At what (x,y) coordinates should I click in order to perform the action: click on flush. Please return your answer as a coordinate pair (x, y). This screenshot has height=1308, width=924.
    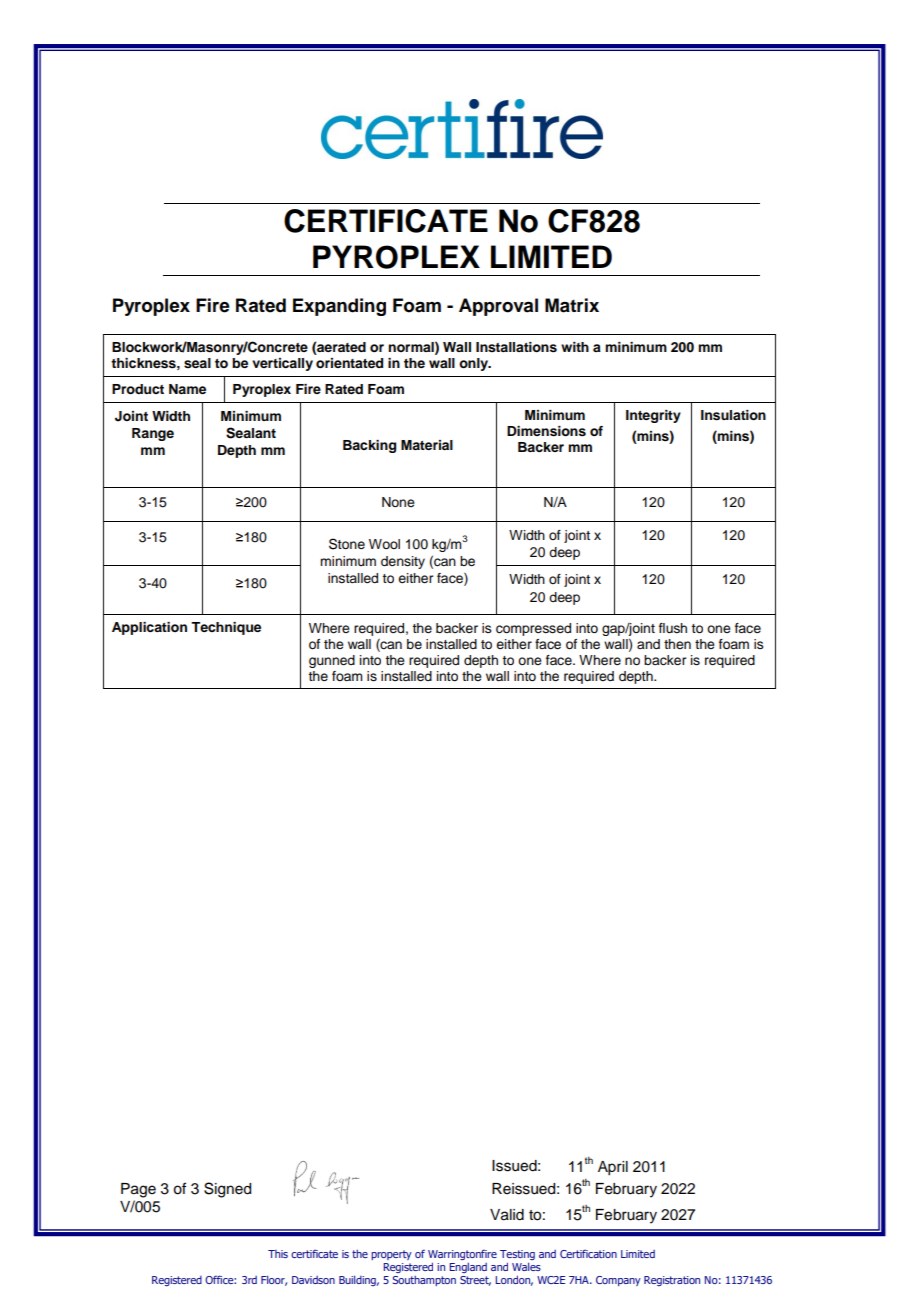
    Looking at the image, I should click on (673, 628).
